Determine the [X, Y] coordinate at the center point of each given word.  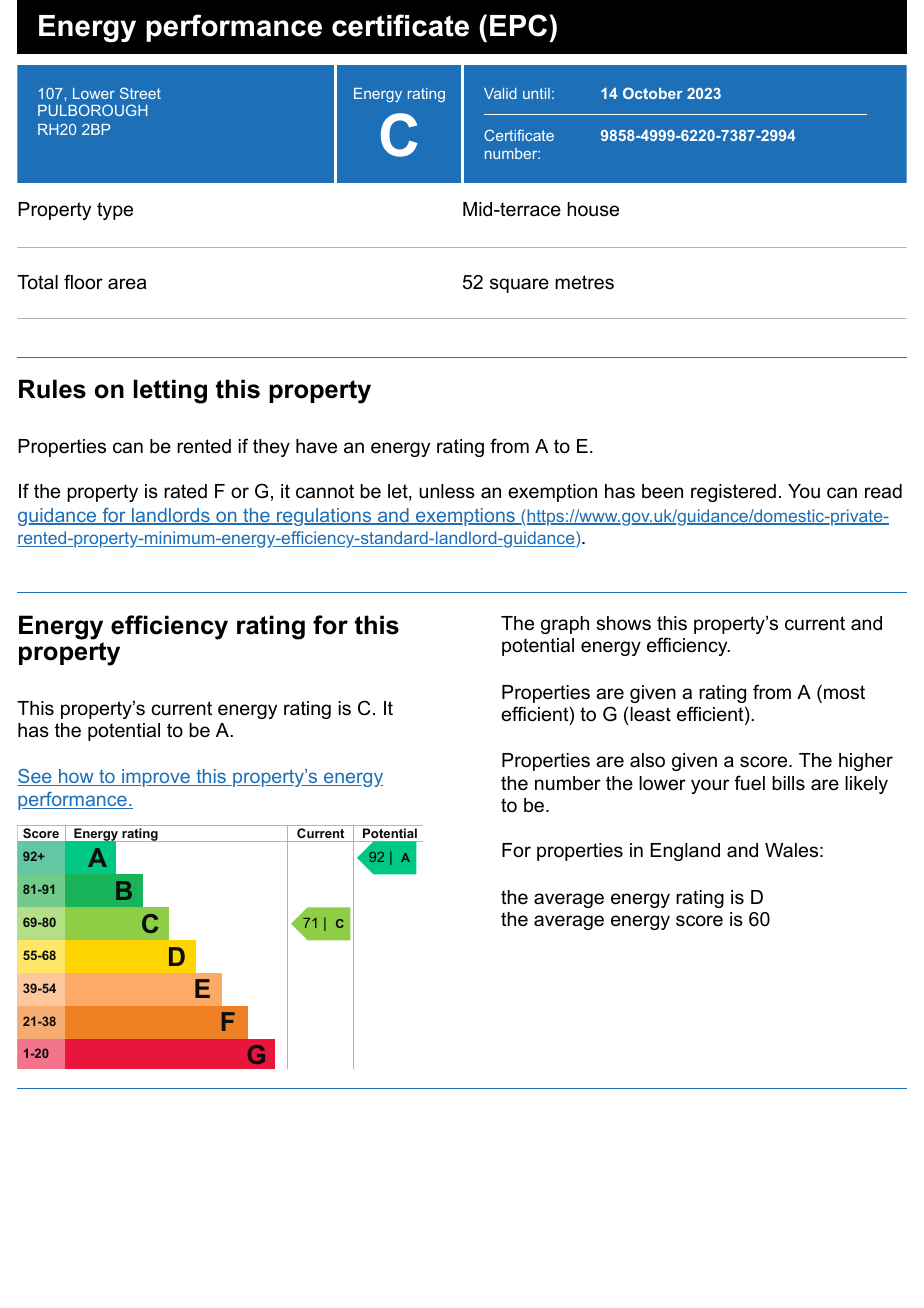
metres [584, 282]
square [519, 285]
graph [565, 625]
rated [185, 491]
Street [140, 93]
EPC [518, 25]
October [653, 93]
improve [156, 778]
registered [733, 493]
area [127, 284]
